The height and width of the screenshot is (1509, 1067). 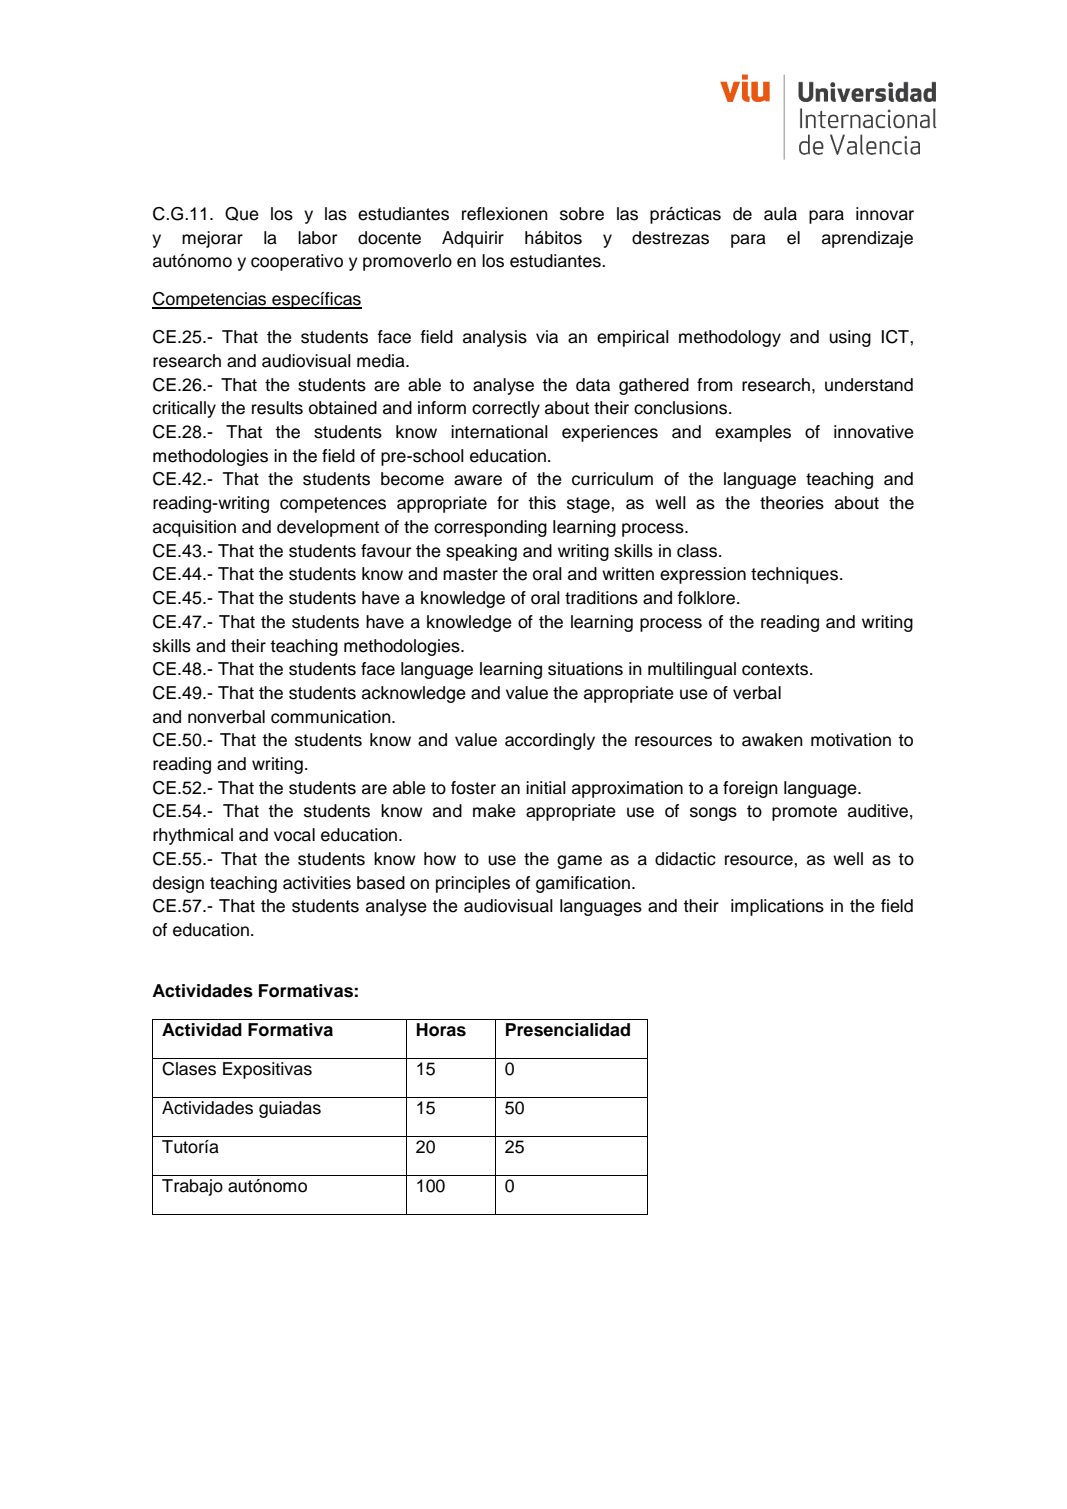 What do you see at coordinates (780, 214) in the screenshot?
I see `aula` at bounding box center [780, 214].
